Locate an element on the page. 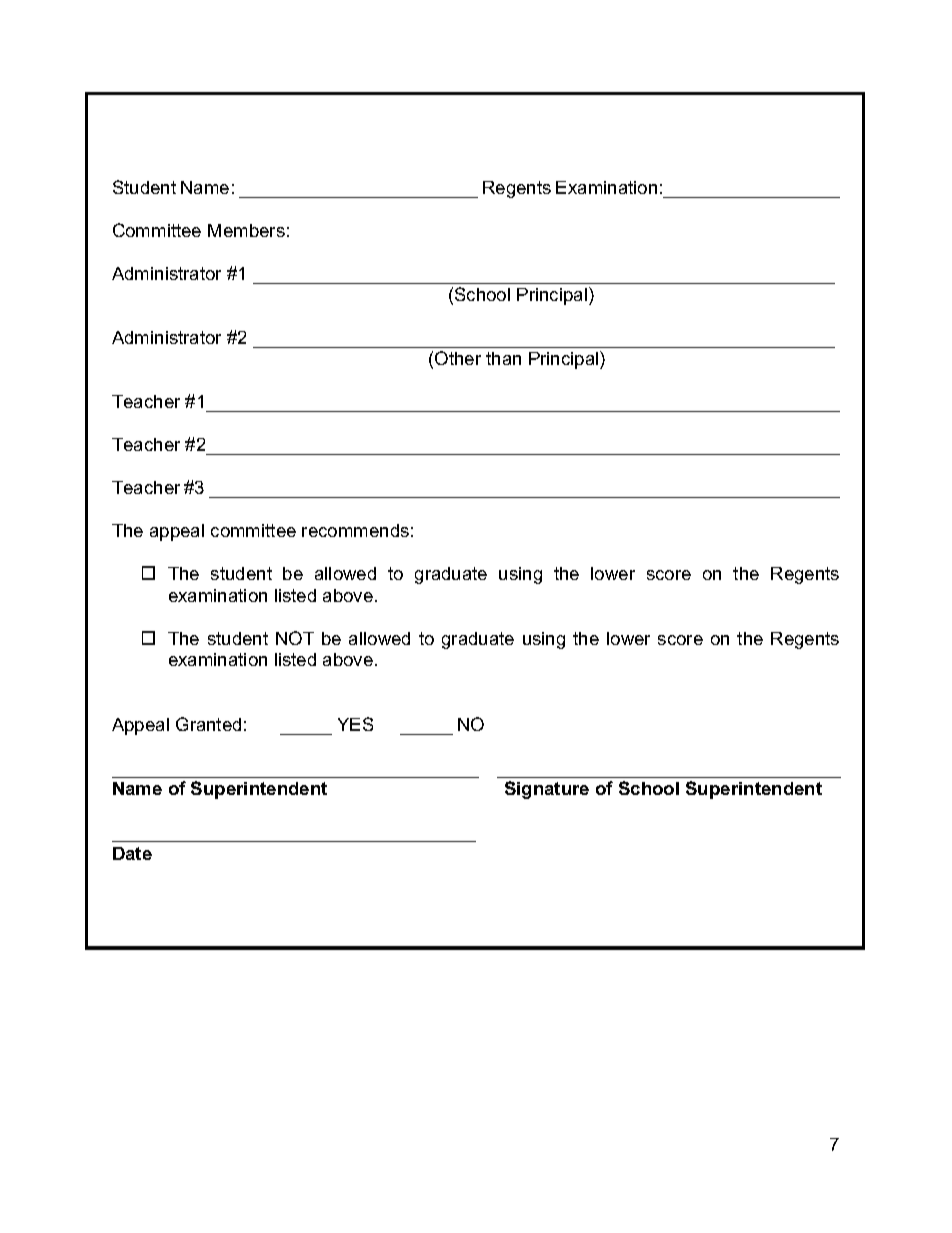  Members is located at coordinates (246, 230).
